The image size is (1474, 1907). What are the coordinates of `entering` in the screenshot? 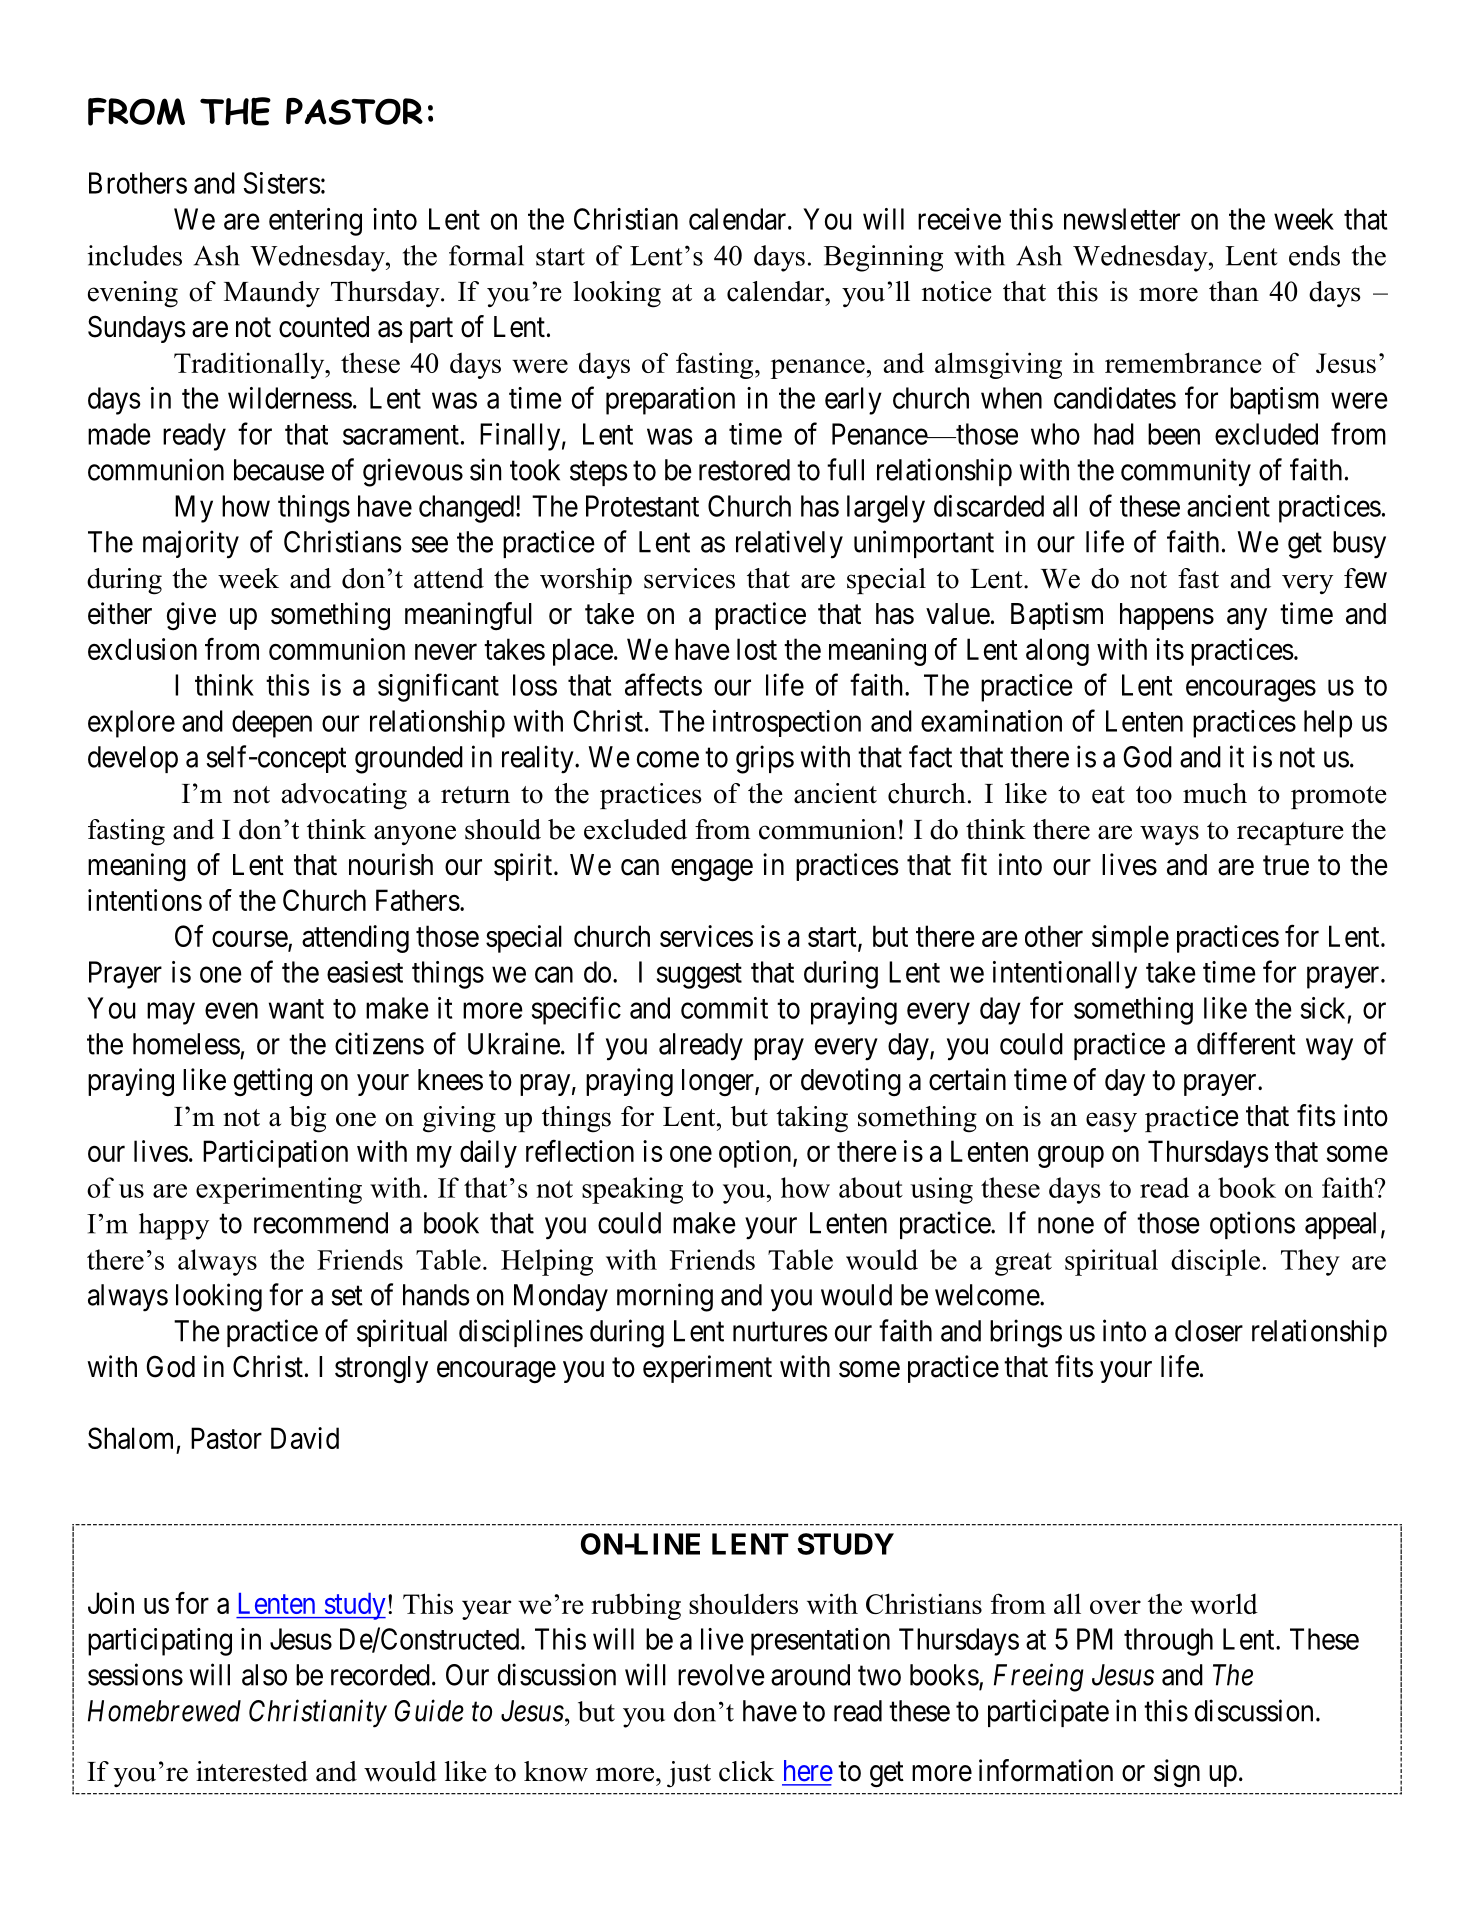 It's located at (315, 222).
